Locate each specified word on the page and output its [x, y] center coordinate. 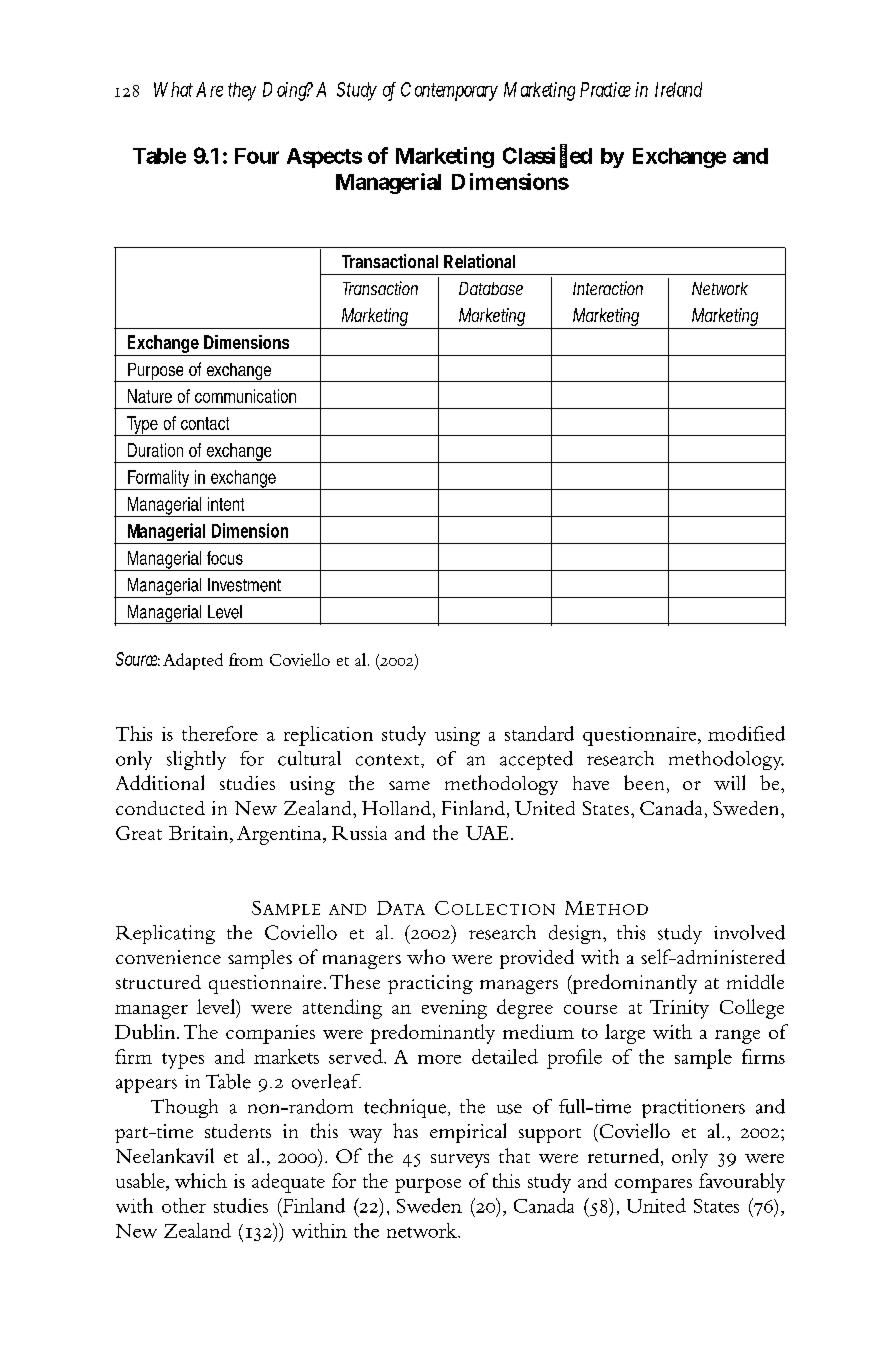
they [242, 91]
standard [539, 733]
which [201, 1180]
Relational [479, 261]
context [389, 760]
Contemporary [449, 91]
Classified [547, 155]
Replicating [165, 934]
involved [749, 932]
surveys [460, 1161]
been [644, 782]
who [426, 956]
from [246, 659]
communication [245, 396]
